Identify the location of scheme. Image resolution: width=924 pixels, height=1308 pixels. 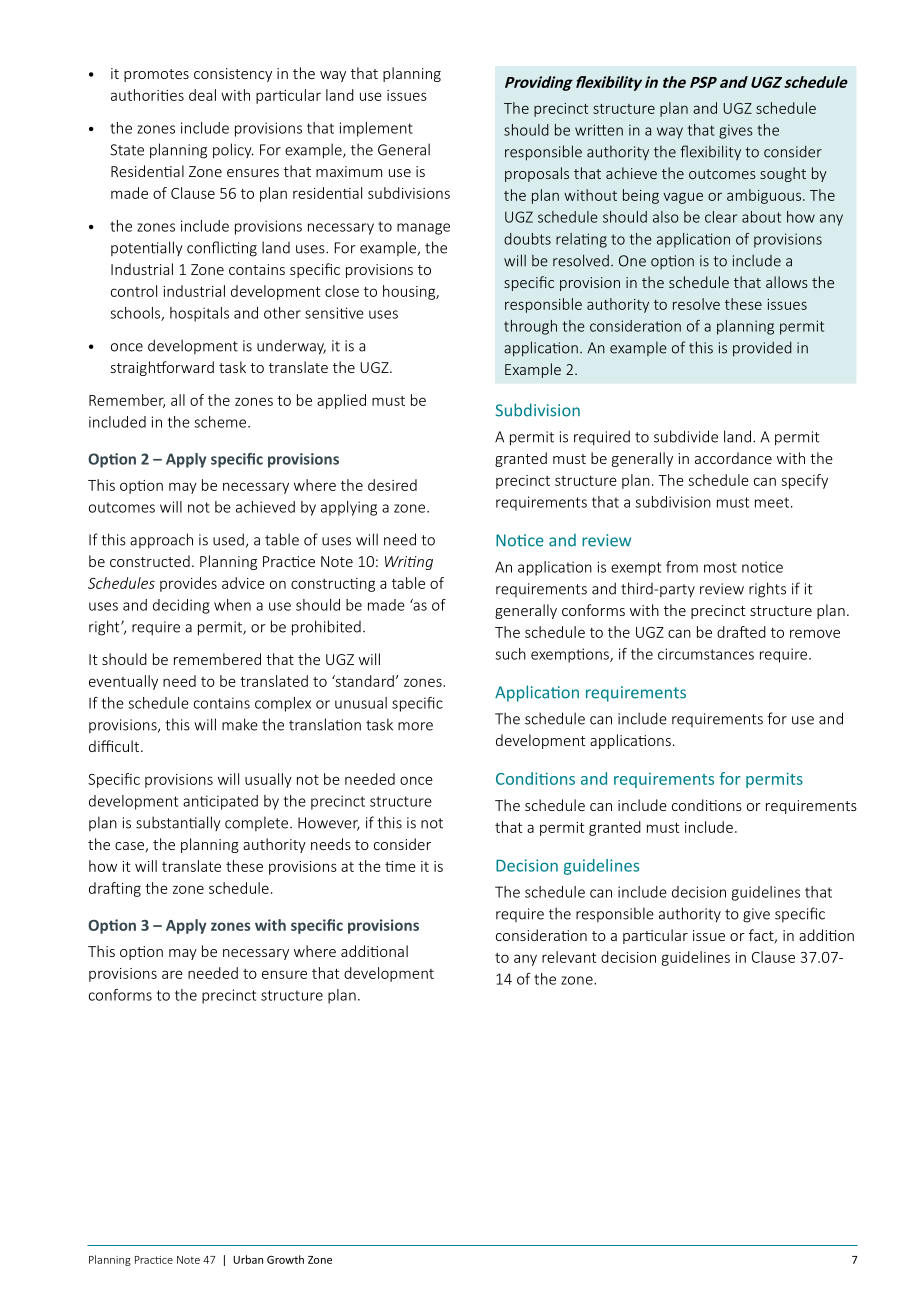
(221, 422).
